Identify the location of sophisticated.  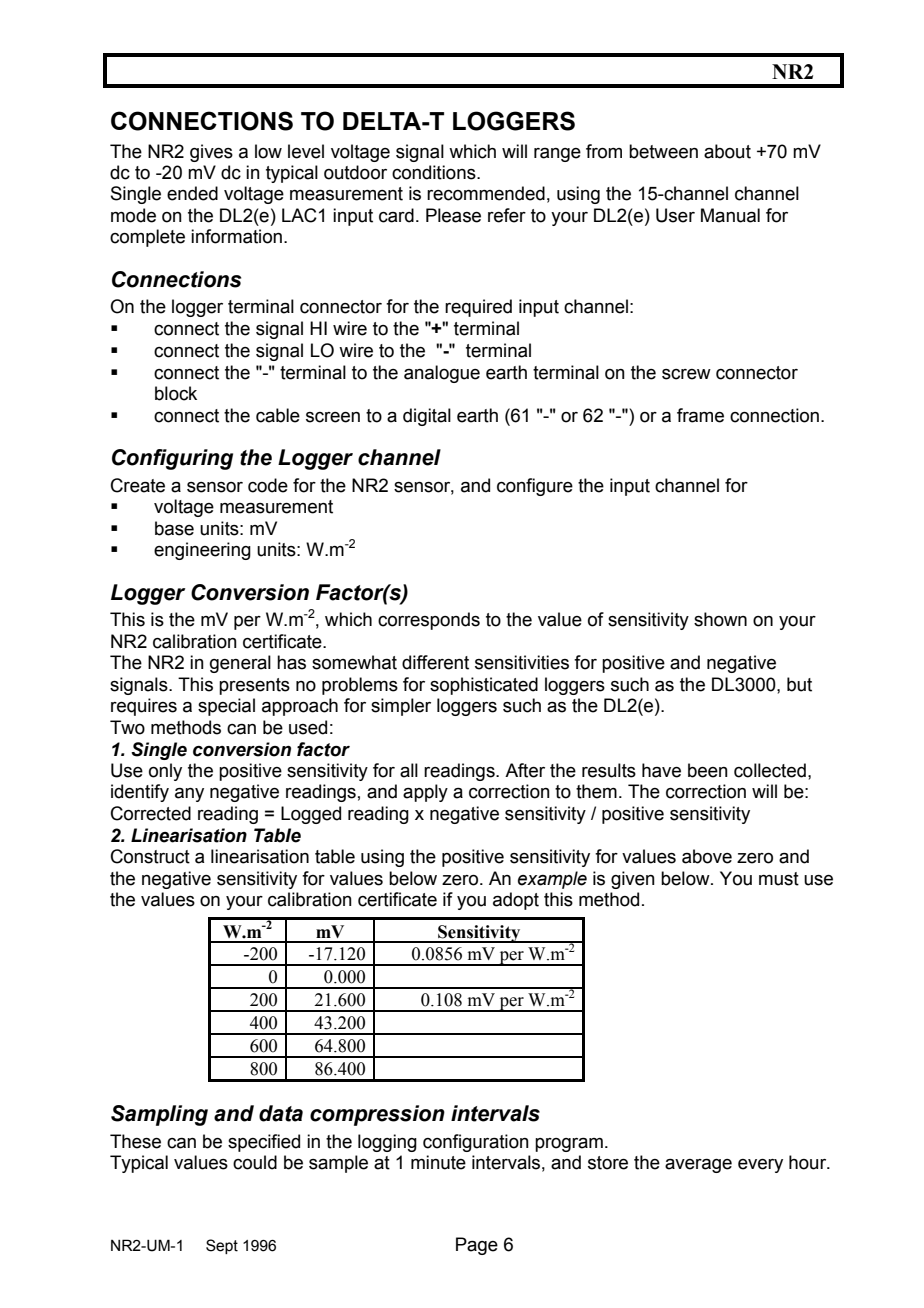
(484, 686).
